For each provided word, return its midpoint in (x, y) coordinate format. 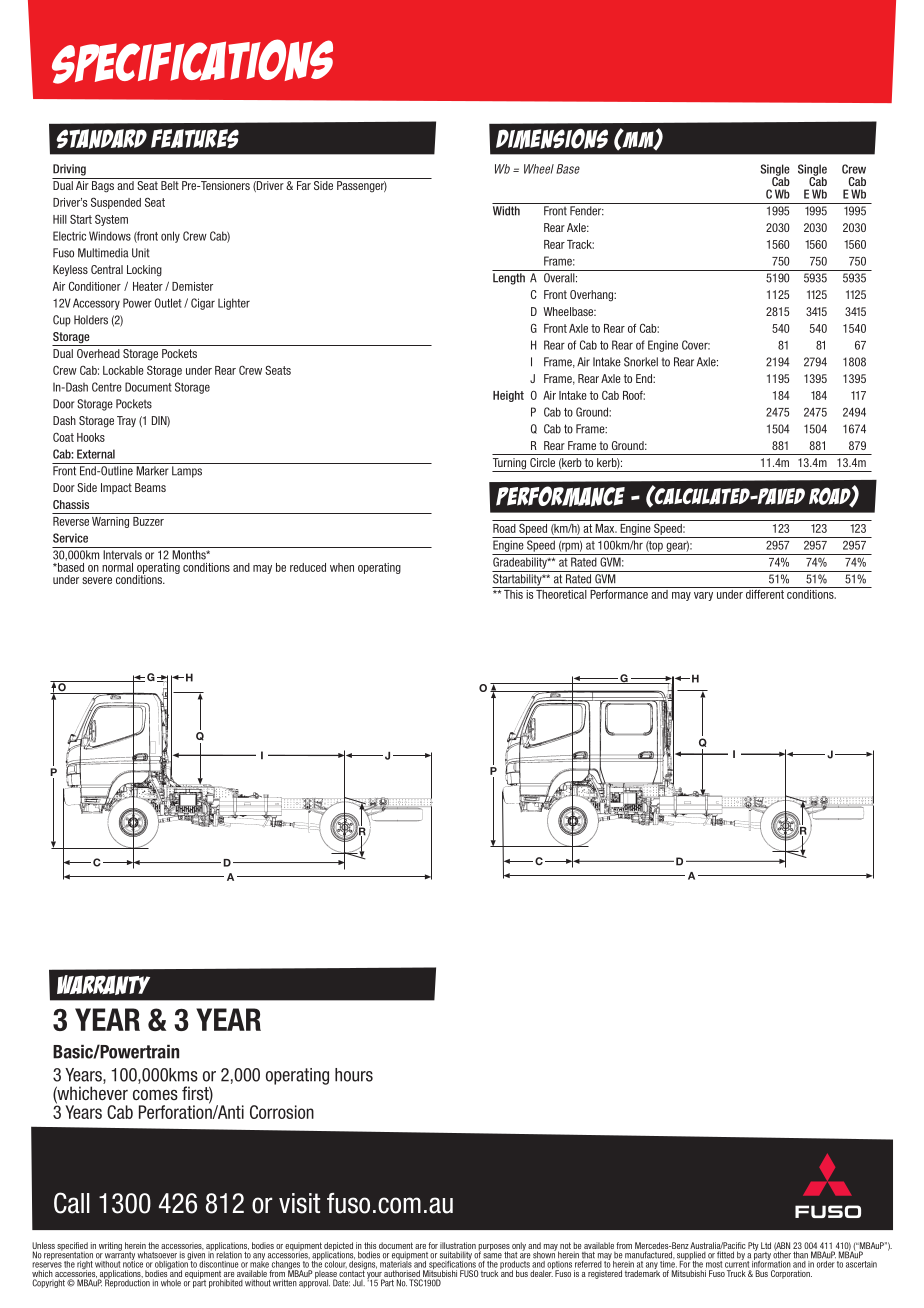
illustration (458, 1247)
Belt (170, 185)
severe (97, 580)
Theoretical (561, 593)
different (765, 593)
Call (72, 1203)
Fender (587, 211)
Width (506, 211)
